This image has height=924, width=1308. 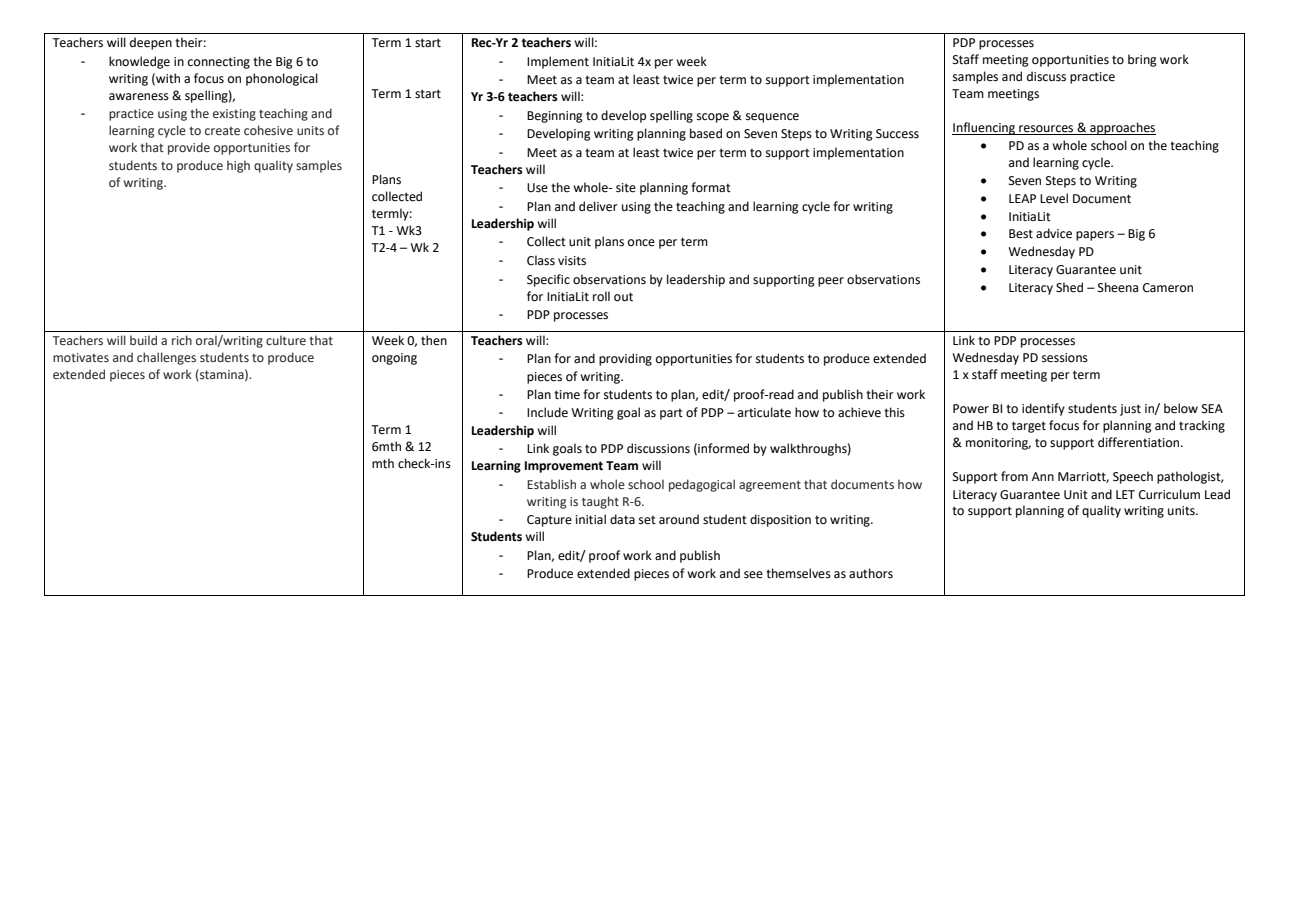 I want to click on time, so click(x=567, y=395).
